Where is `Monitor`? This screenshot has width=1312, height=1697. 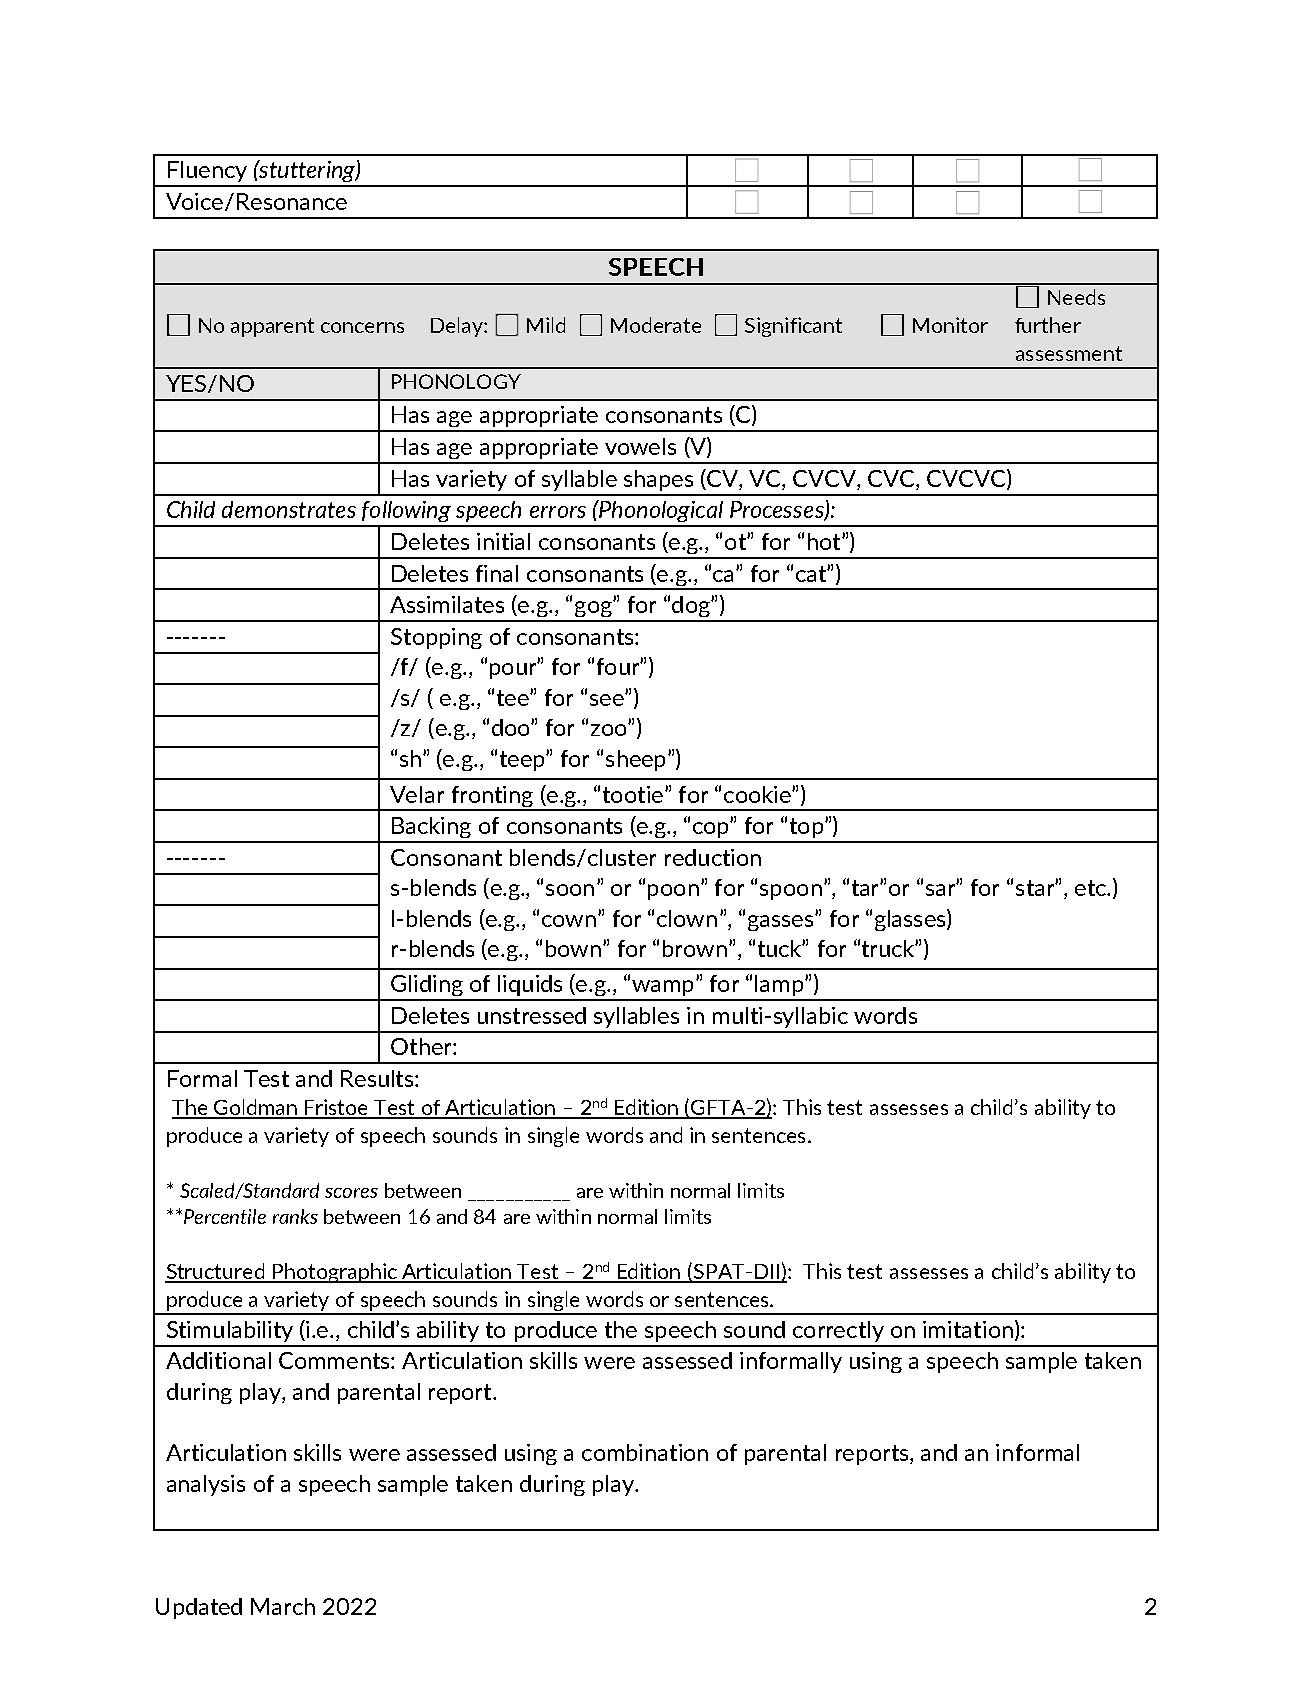 Monitor is located at coordinates (950, 325).
